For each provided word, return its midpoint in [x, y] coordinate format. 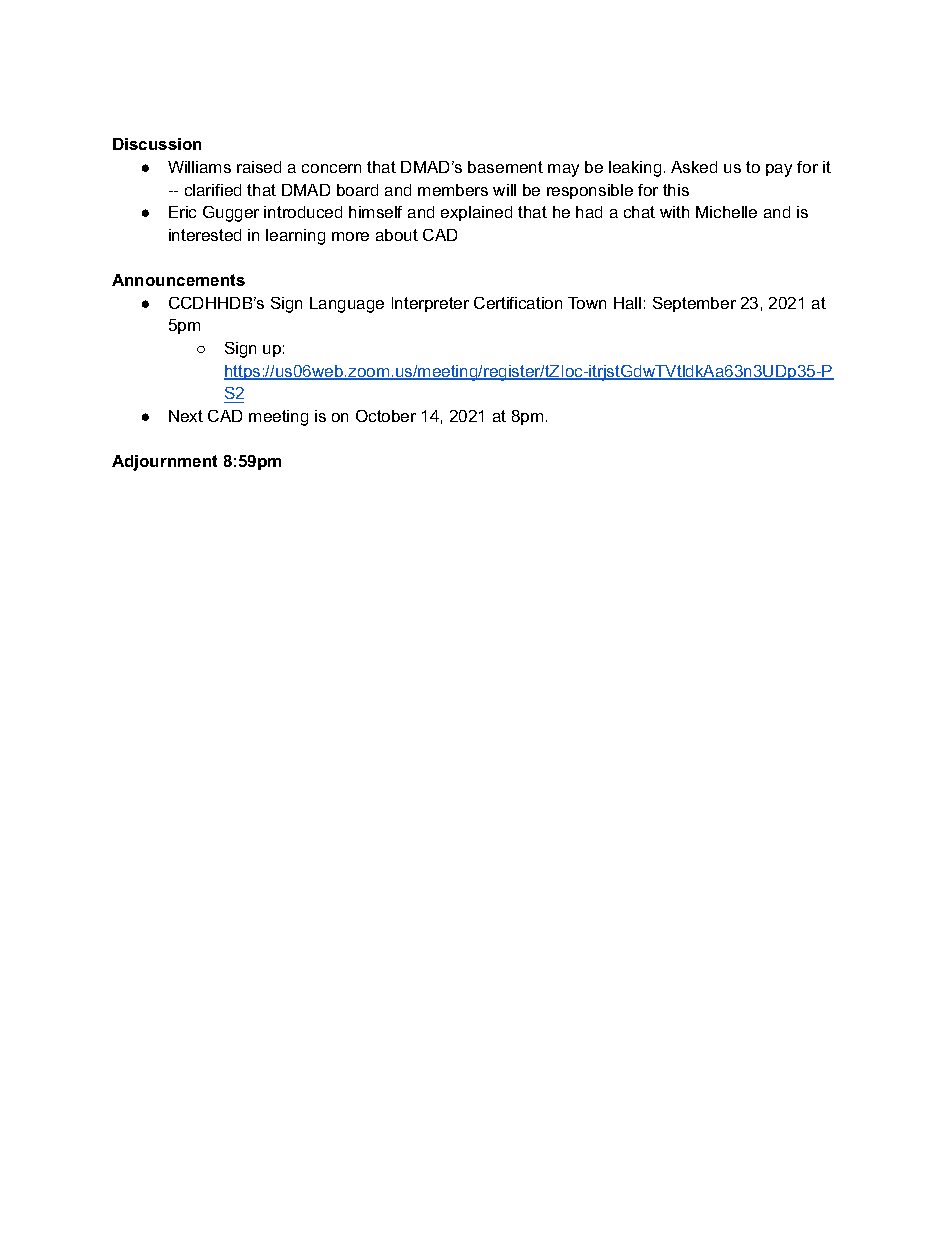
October [386, 416]
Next [186, 416]
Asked [694, 167]
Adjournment [164, 463]
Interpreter [430, 304]
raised [259, 167]
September [694, 304]
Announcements [178, 280]
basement [505, 167]
